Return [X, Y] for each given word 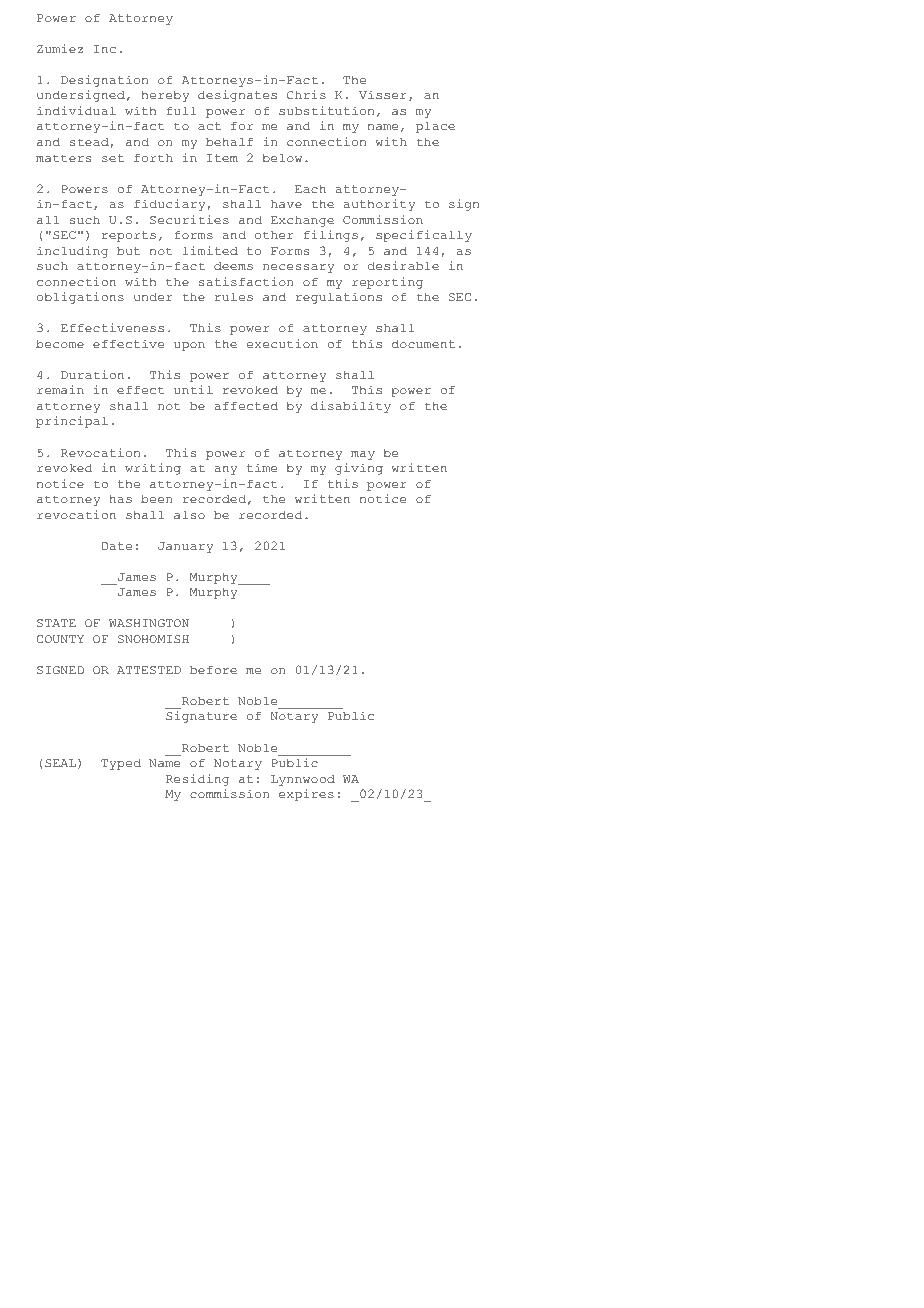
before [213, 669]
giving [359, 469]
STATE [56, 623]
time [262, 467]
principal [72, 422]
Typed [121, 764]
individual [76, 110]
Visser [383, 94]
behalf [229, 141]
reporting [387, 283]
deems [233, 265]
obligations [80, 298]
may [363, 455]
